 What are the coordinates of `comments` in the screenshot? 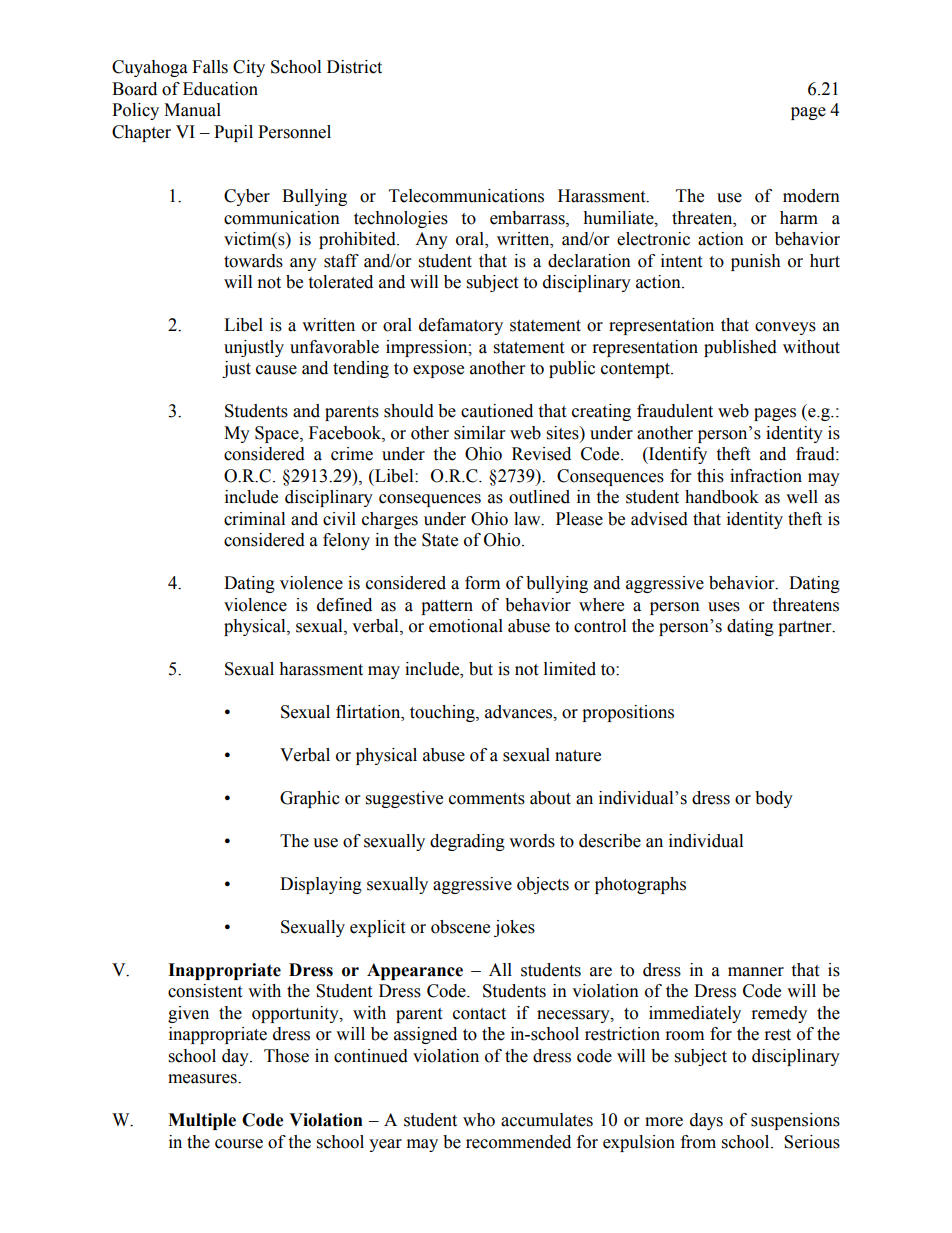 It's located at (487, 799).
